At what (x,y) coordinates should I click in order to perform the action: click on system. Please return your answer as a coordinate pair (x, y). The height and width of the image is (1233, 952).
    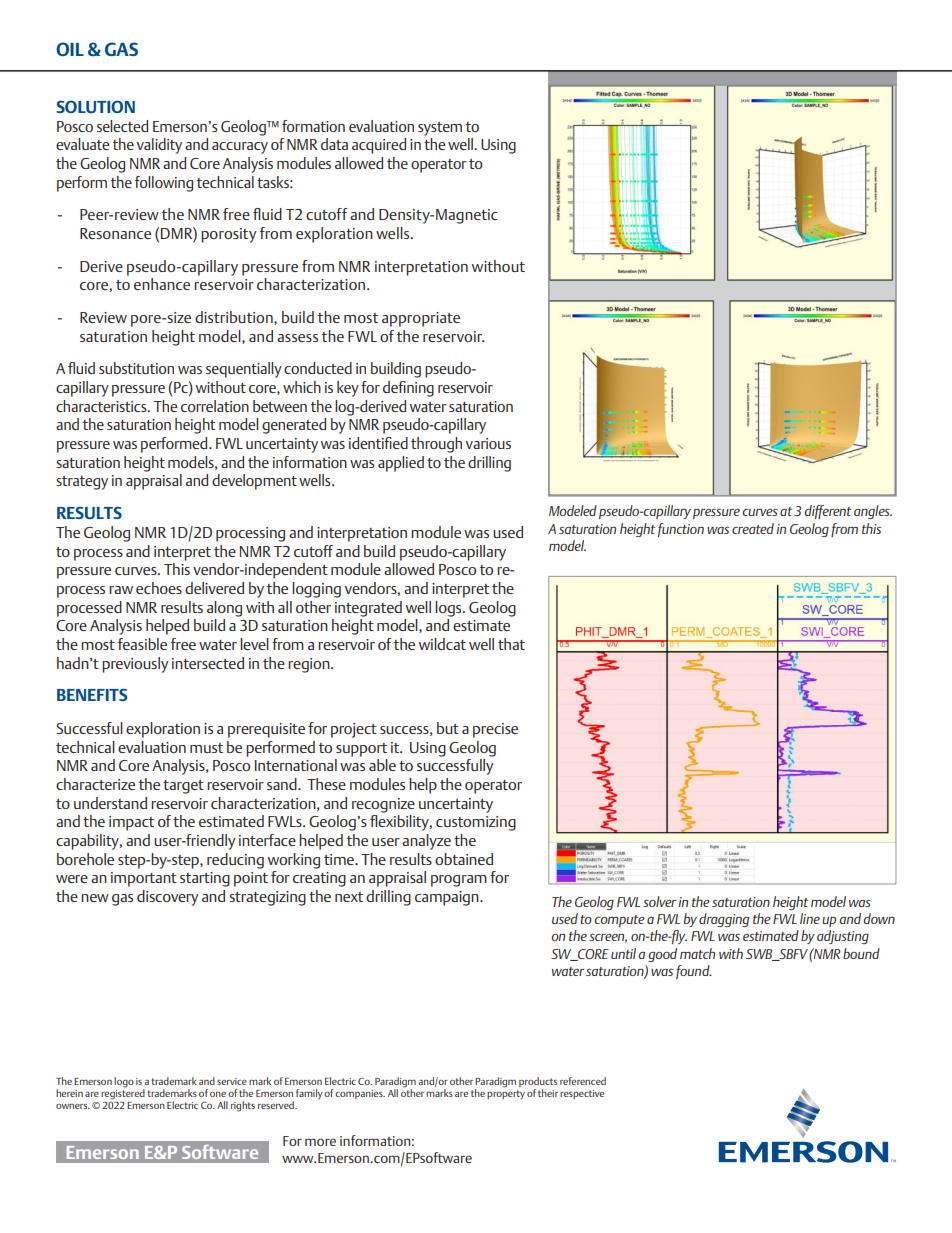
    Looking at the image, I should click on (440, 129).
